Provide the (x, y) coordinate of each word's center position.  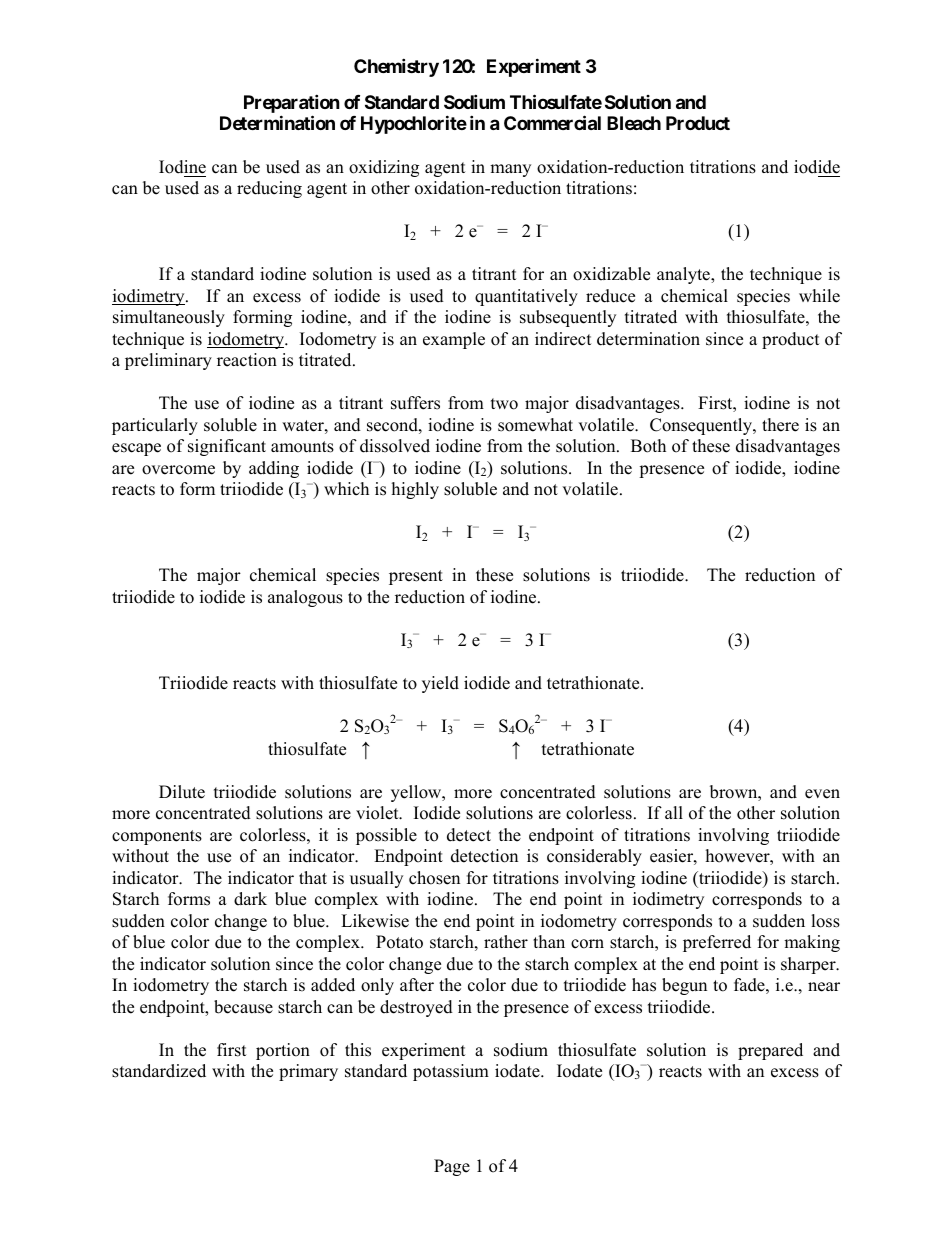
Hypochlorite (414, 124)
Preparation (292, 103)
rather (506, 942)
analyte (684, 275)
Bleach (634, 123)
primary (308, 1072)
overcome (178, 470)
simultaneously (169, 318)
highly (415, 490)
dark (250, 899)
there (780, 425)
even (822, 794)
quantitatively (526, 297)
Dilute (182, 792)
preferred (717, 943)
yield (440, 684)
